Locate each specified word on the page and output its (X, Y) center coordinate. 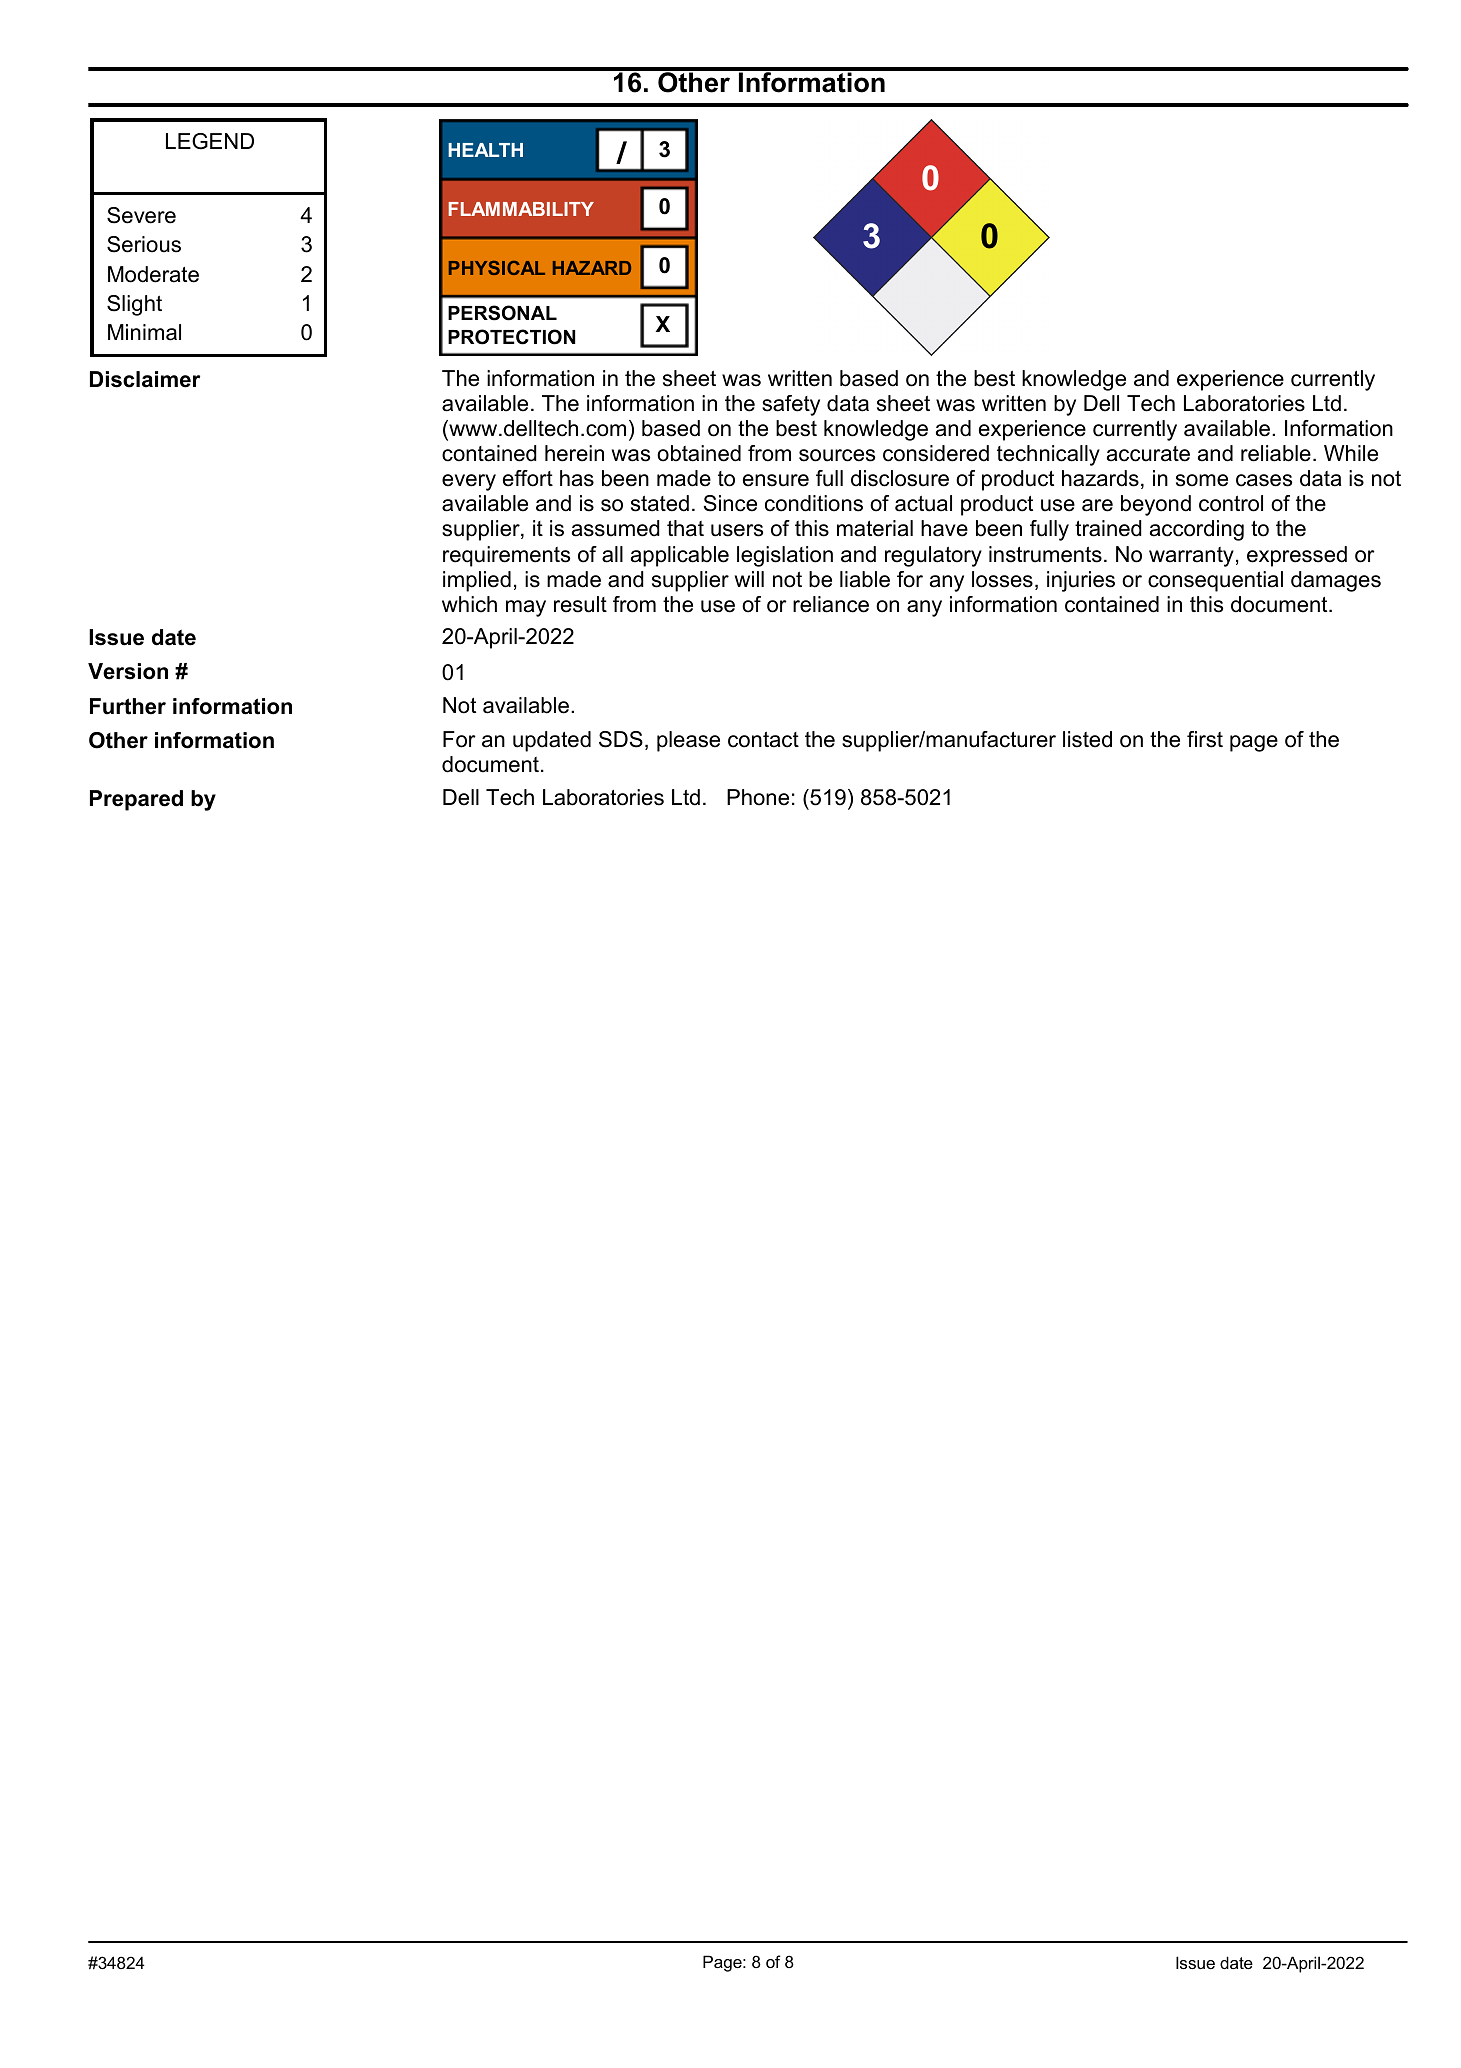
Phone (758, 797)
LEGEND (210, 141)
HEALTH (485, 150)
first (1205, 739)
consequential (1215, 581)
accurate (1148, 454)
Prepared (136, 800)
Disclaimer (145, 379)
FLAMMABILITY (521, 209)
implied (477, 581)
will (749, 579)
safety (791, 405)
